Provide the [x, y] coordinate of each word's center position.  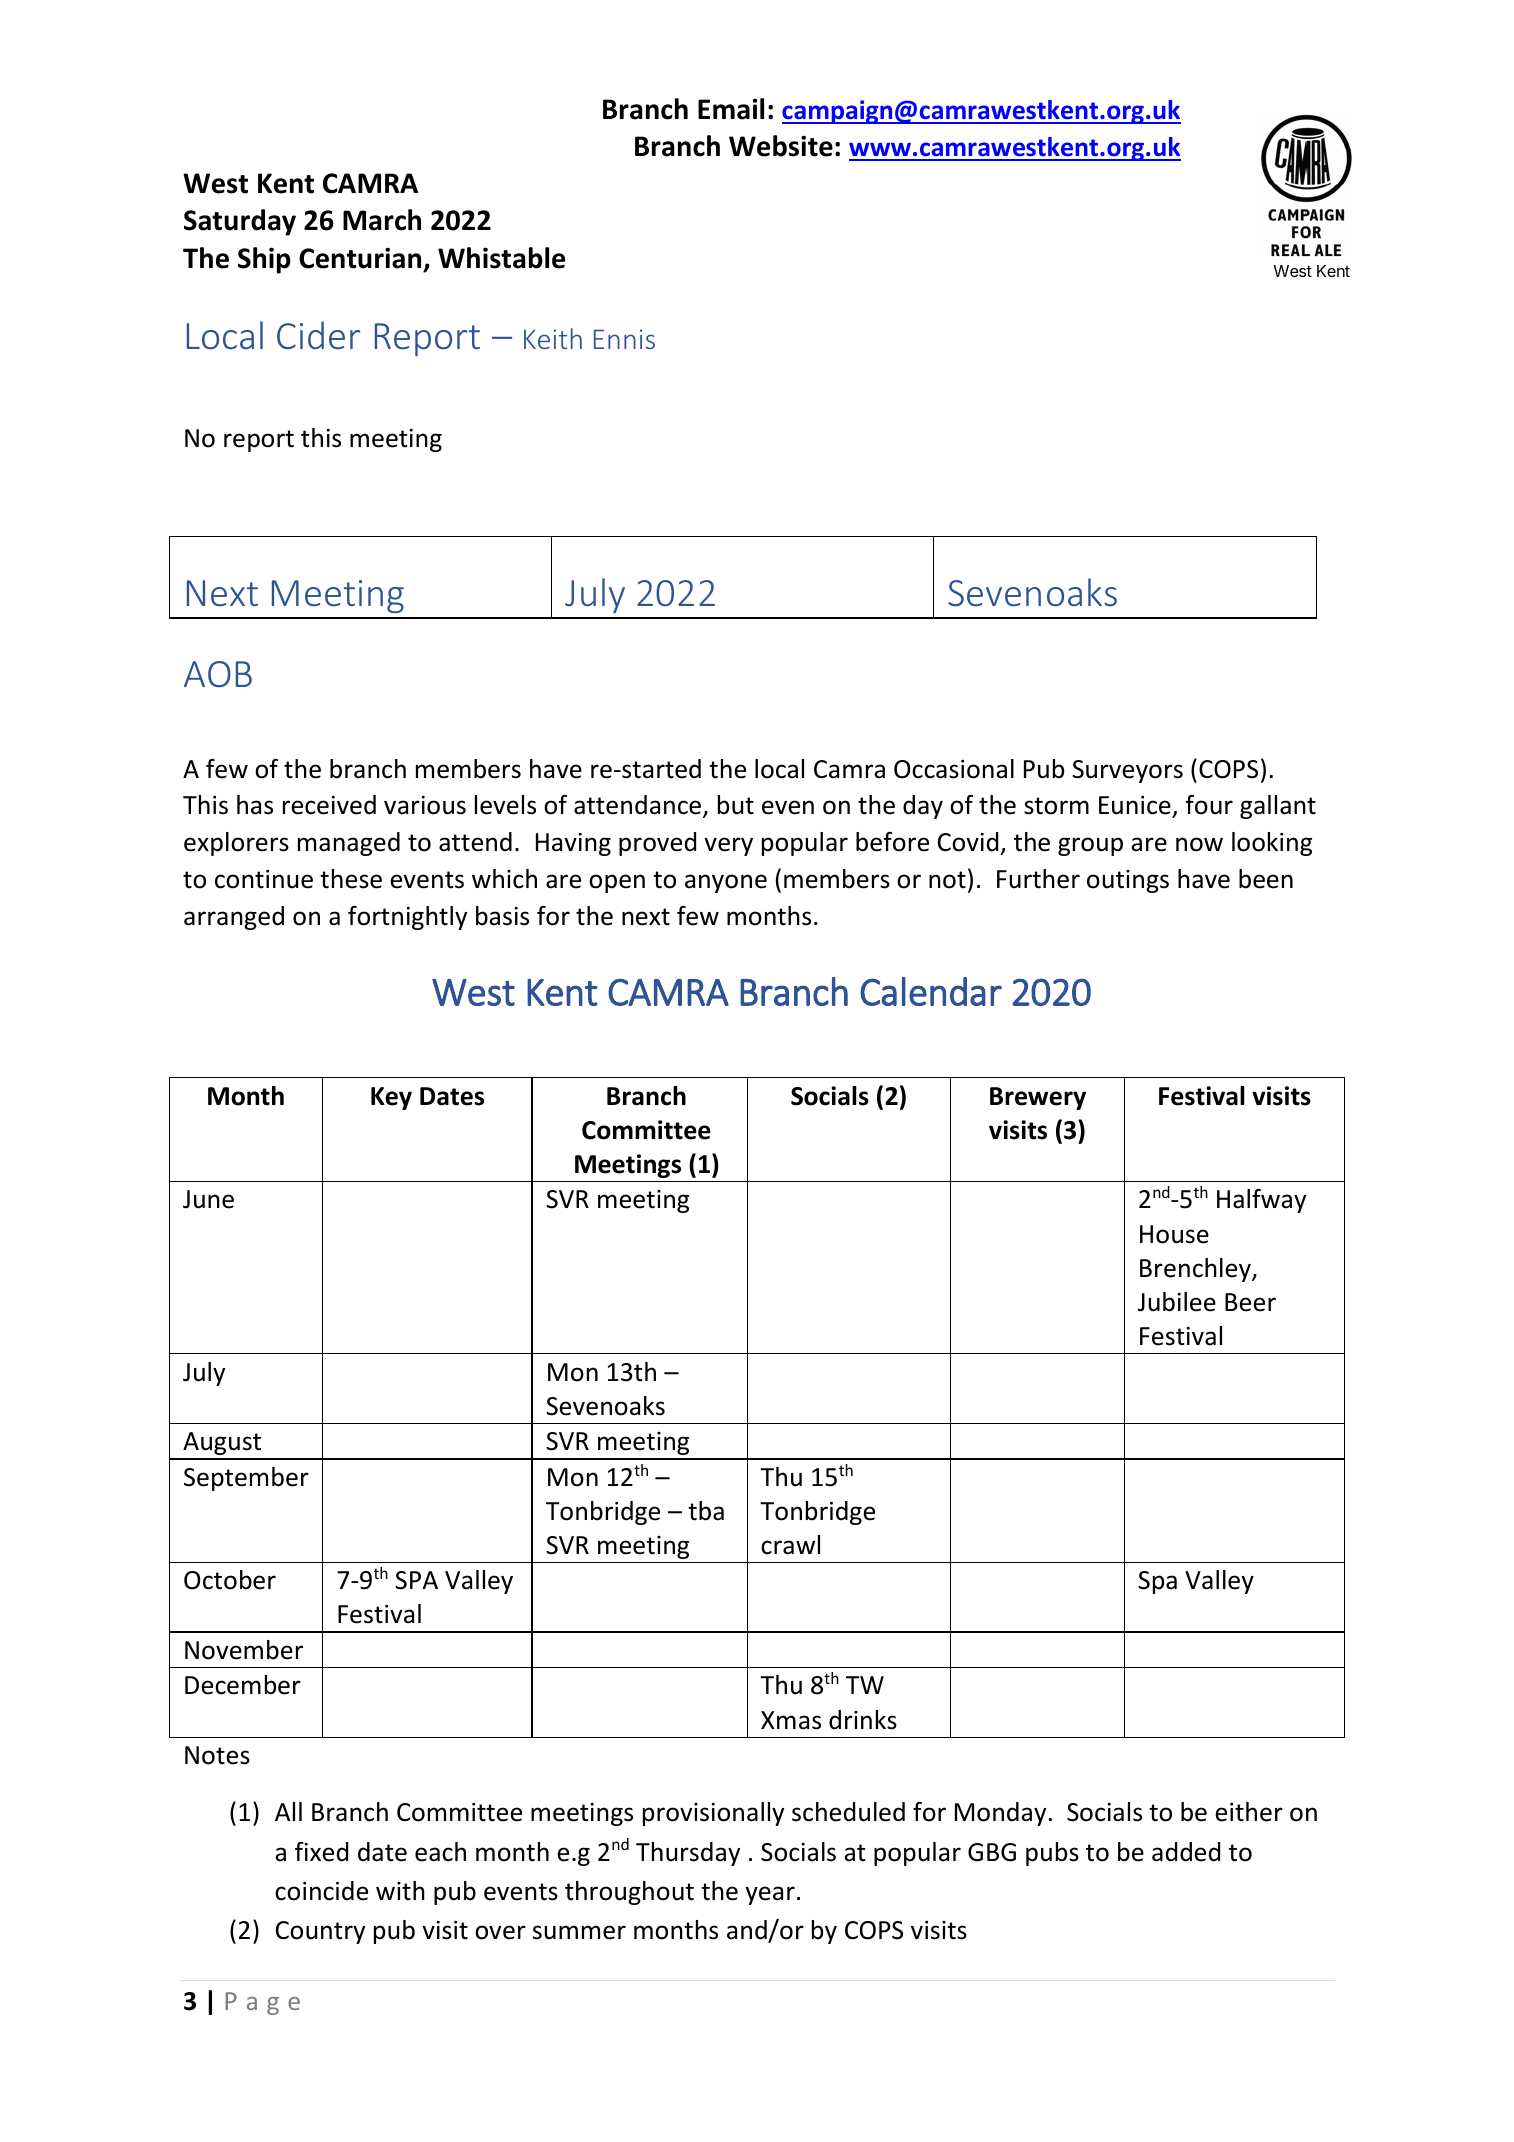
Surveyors [1127, 771]
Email [731, 109]
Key [391, 1098]
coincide [321, 1891]
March [382, 220]
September [246, 1479]
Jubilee [1177, 1302]
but [736, 805]
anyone [726, 883]
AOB [218, 674]
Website [781, 146]
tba [706, 1511]
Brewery [1038, 1098]
